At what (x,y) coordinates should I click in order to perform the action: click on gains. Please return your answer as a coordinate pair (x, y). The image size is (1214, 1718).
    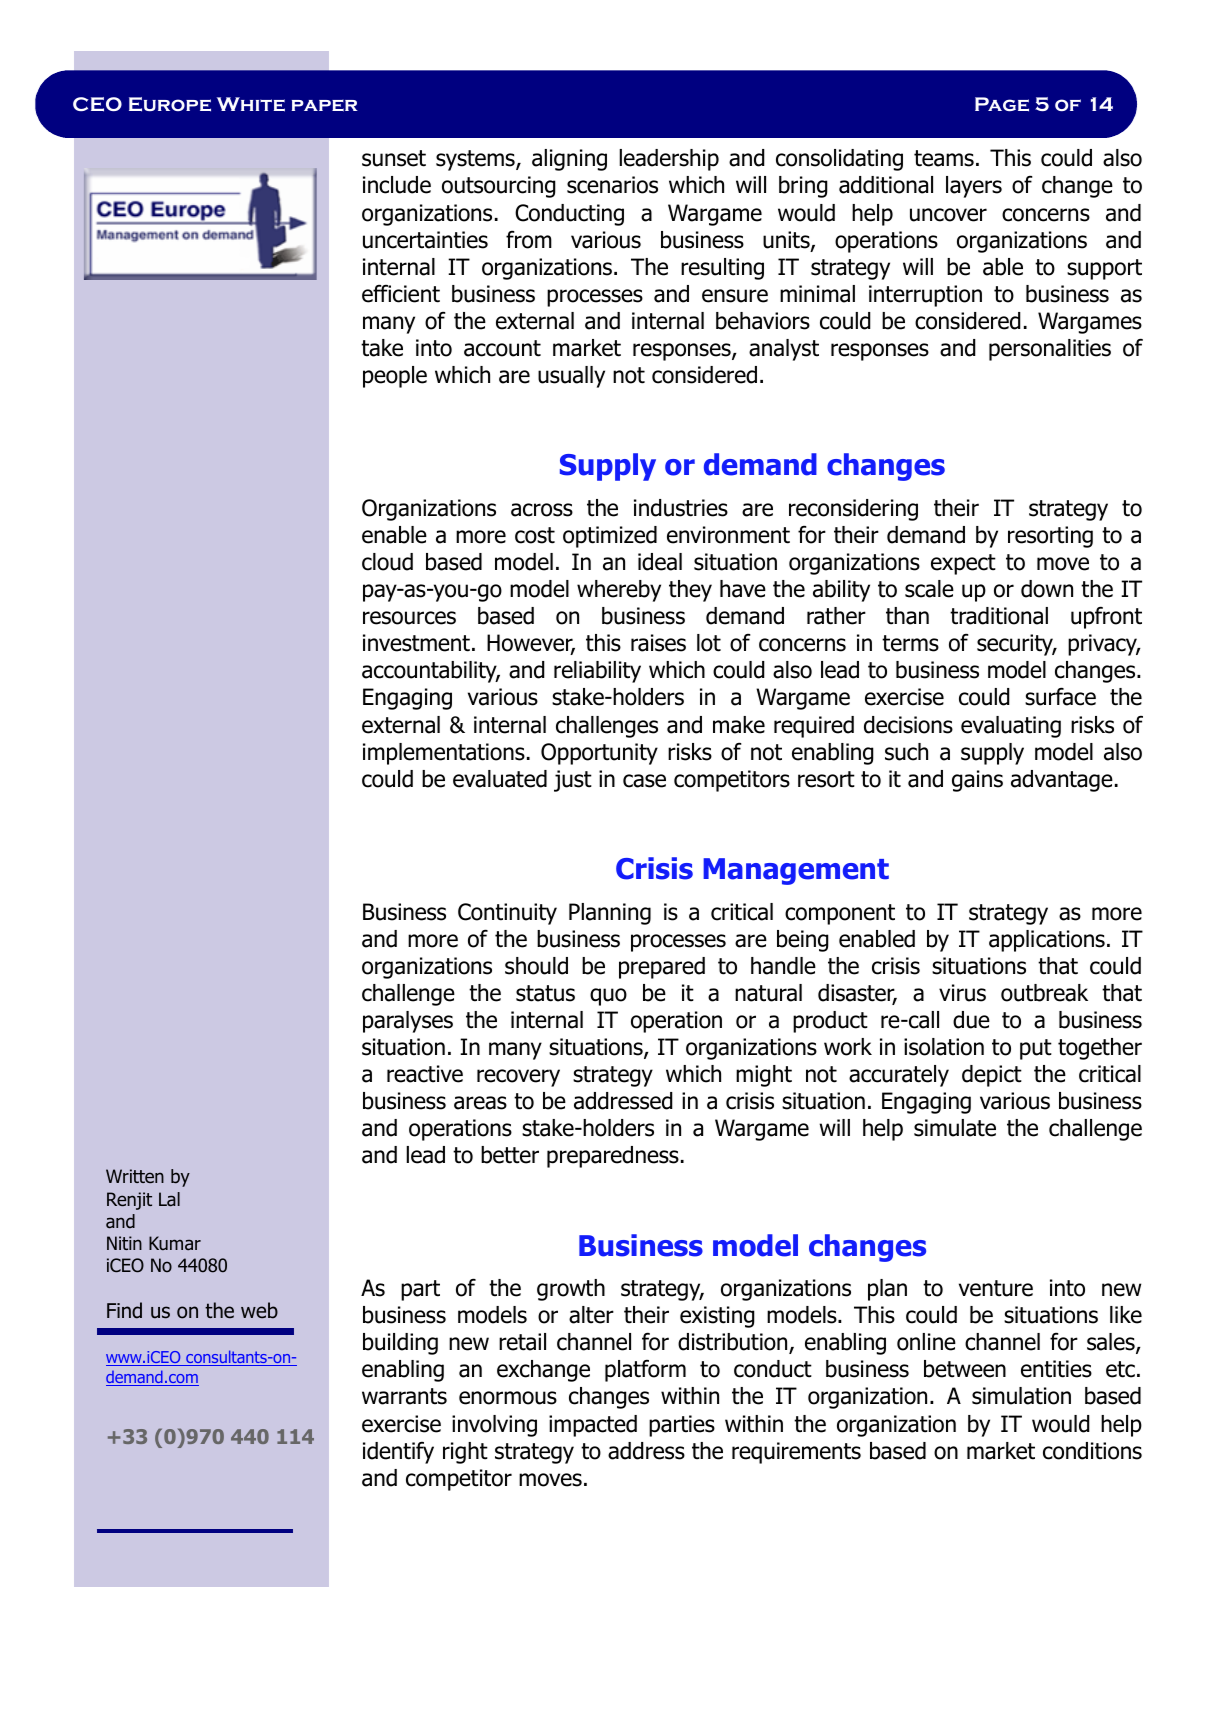
    Looking at the image, I should click on (977, 781).
